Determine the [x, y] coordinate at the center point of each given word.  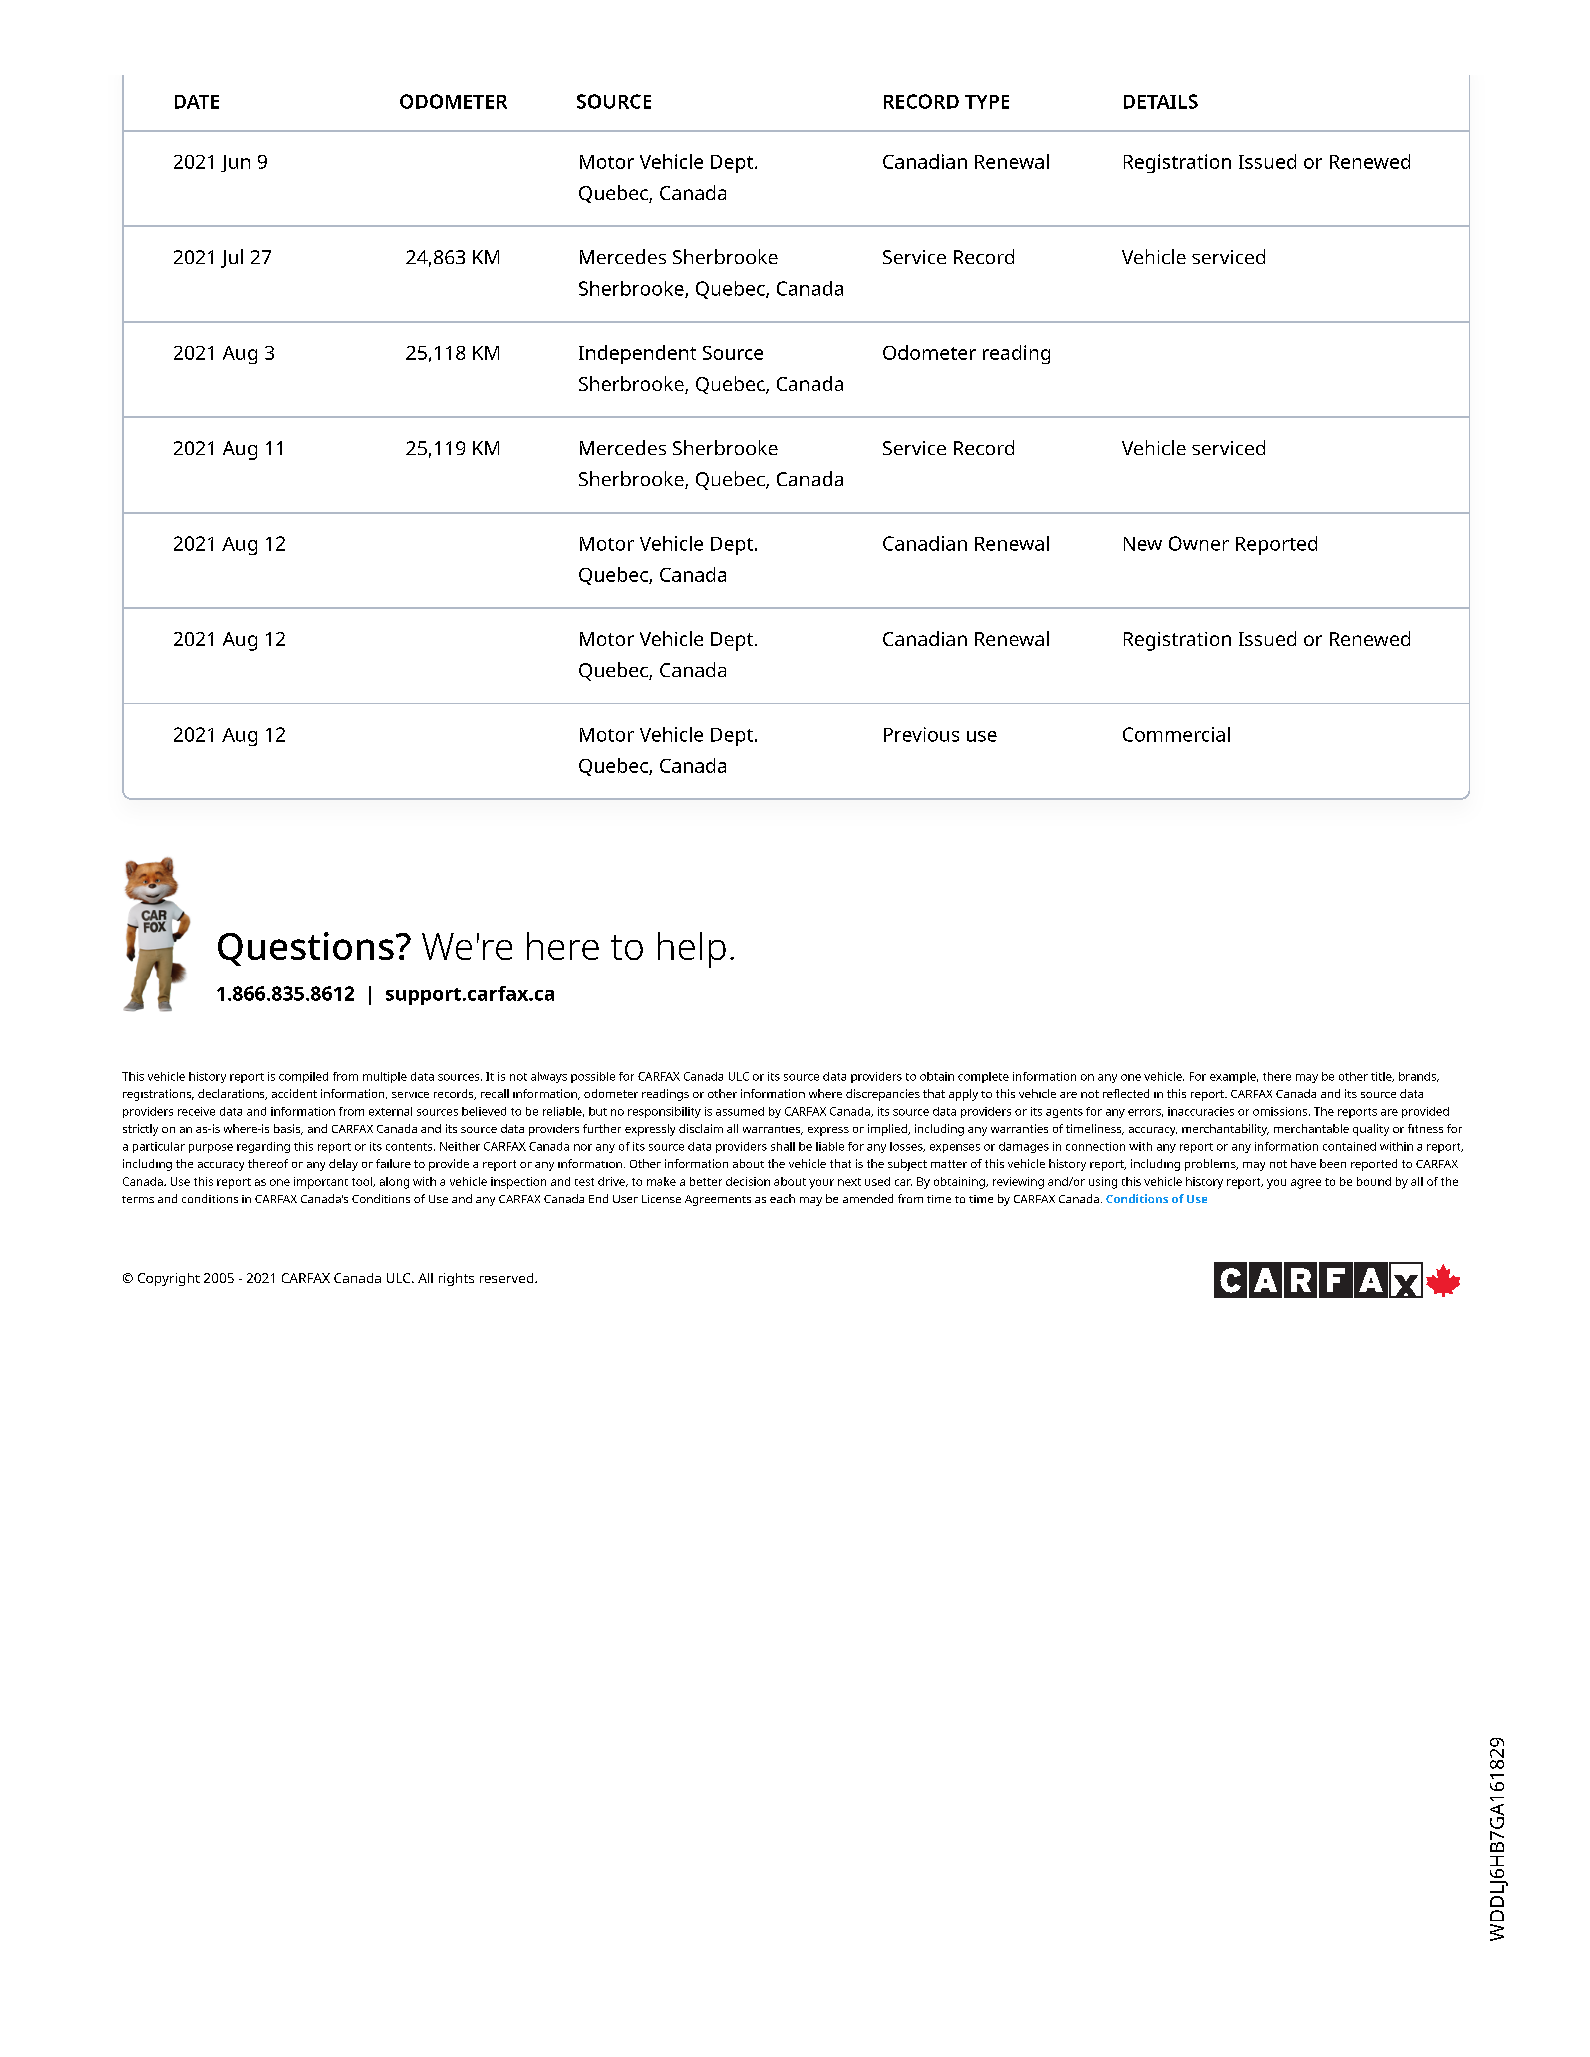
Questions [306, 949]
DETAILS [1161, 101]
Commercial [1176, 734]
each [782, 1198]
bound [1374, 1181]
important [321, 1183]
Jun [235, 163]
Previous [921, 734]
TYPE [987, 102]
